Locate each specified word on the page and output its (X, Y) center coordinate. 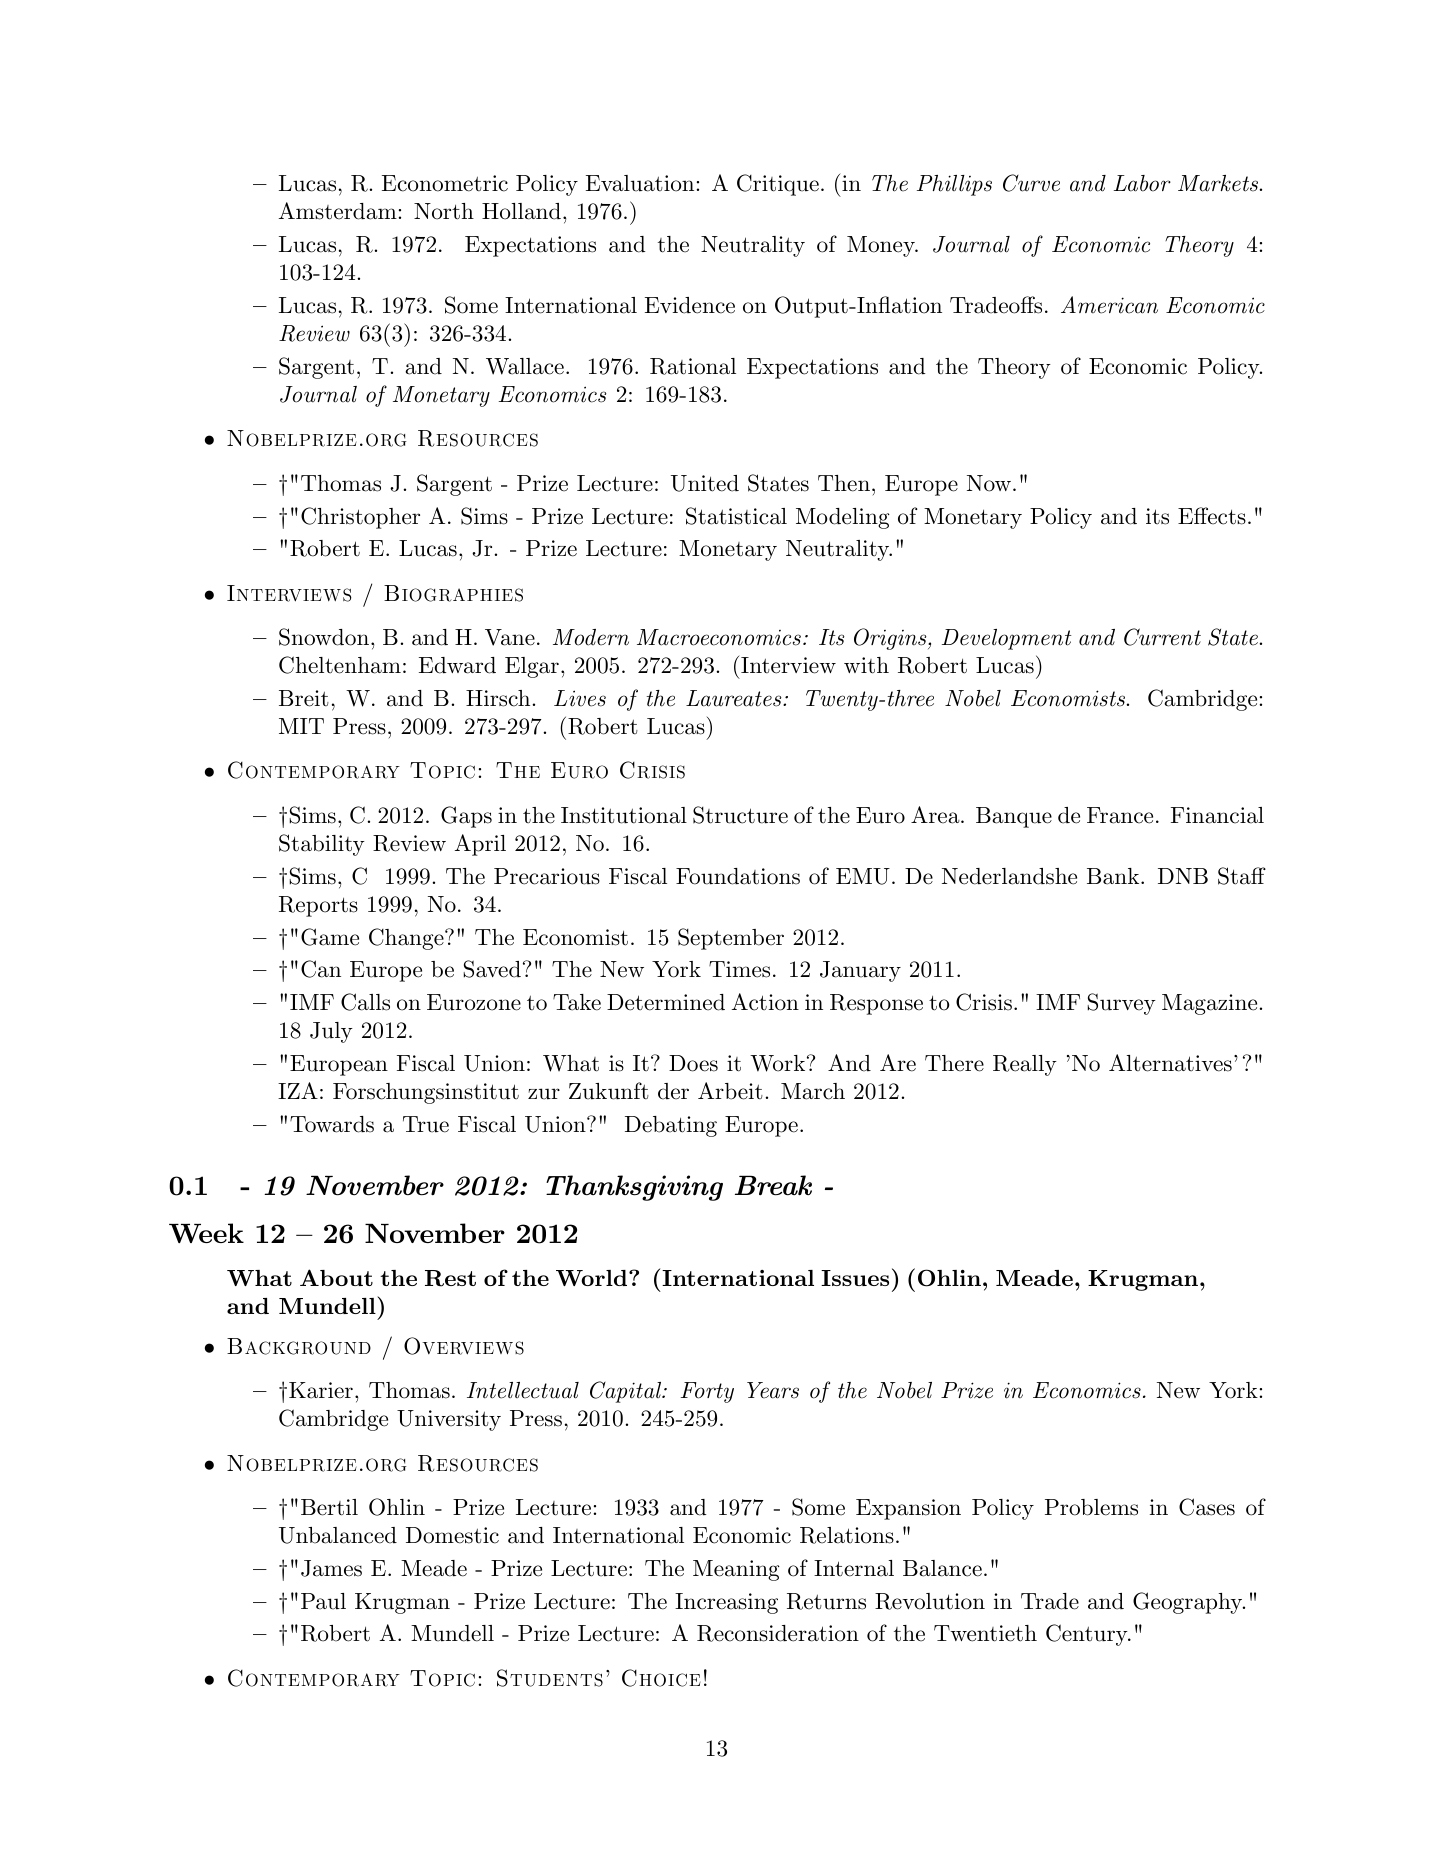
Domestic (452, 1535)
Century (1087, 1635)
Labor (1142, 183)
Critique (778, 185)
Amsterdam (338, 211)
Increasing (726, 1603)
